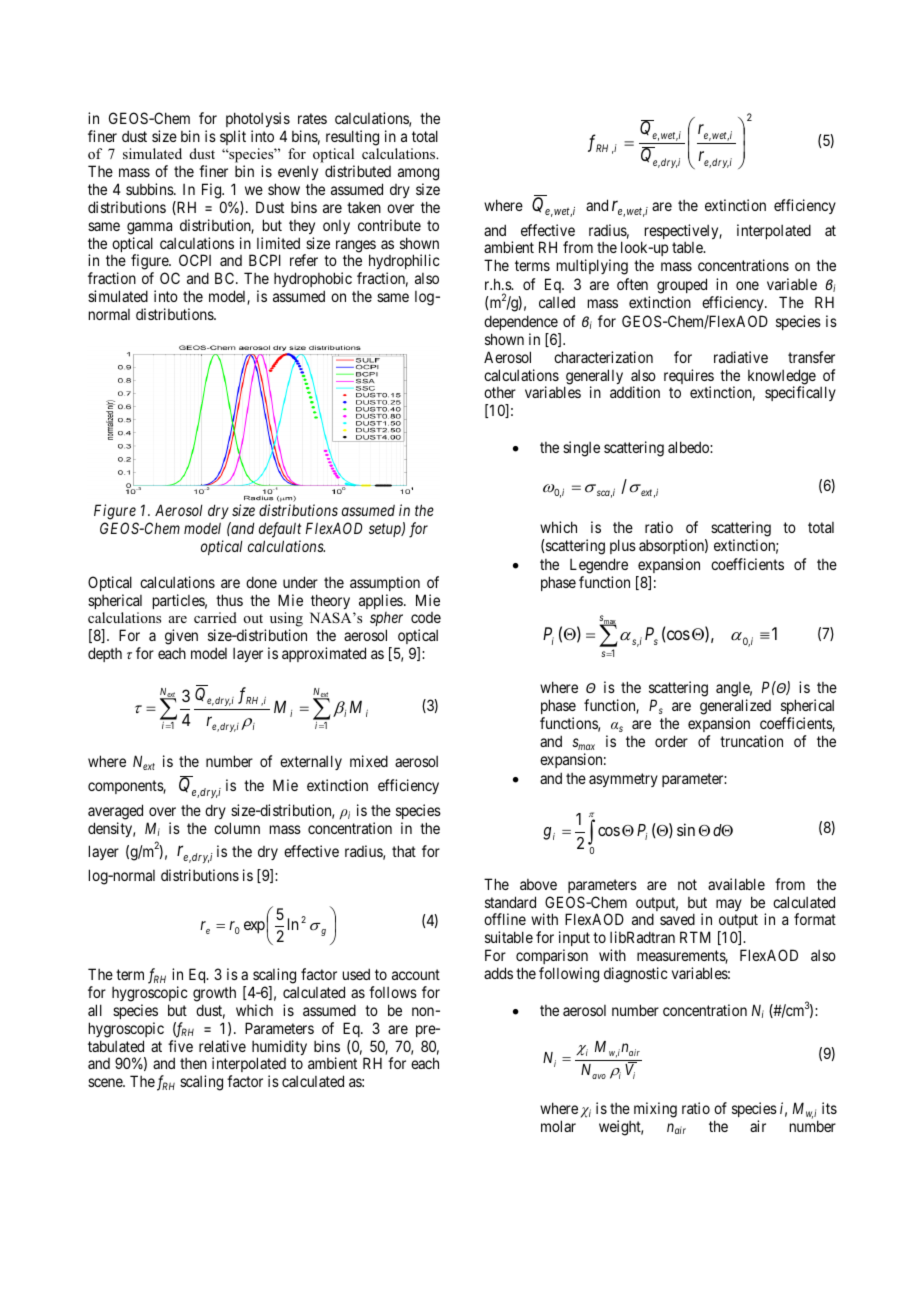 This page has height=1308, width=924. What do you see at coordinates (233, 137) in the page?
I see `split` at bounding box center [233, 137].
